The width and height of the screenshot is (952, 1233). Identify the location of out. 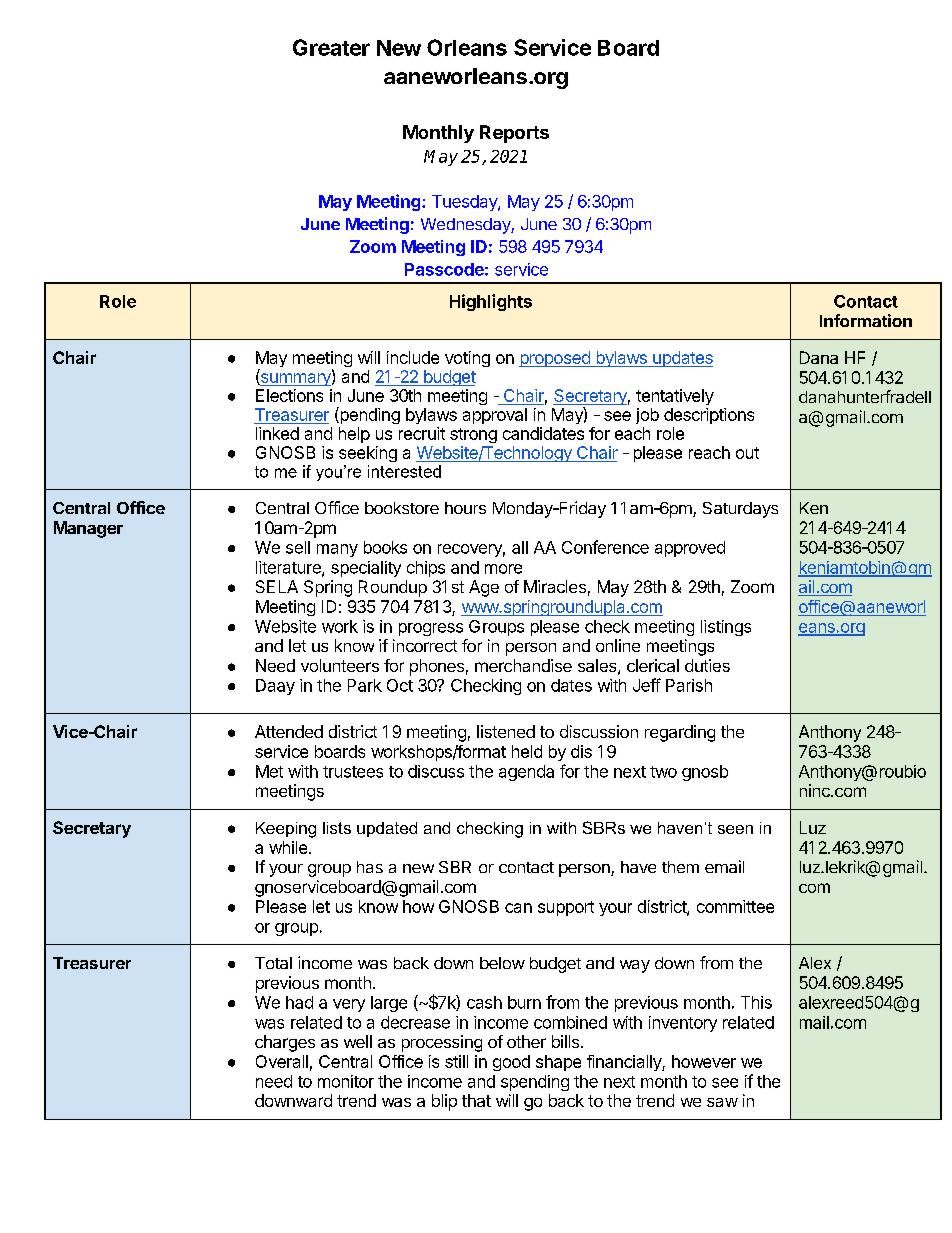
(747, 453).
